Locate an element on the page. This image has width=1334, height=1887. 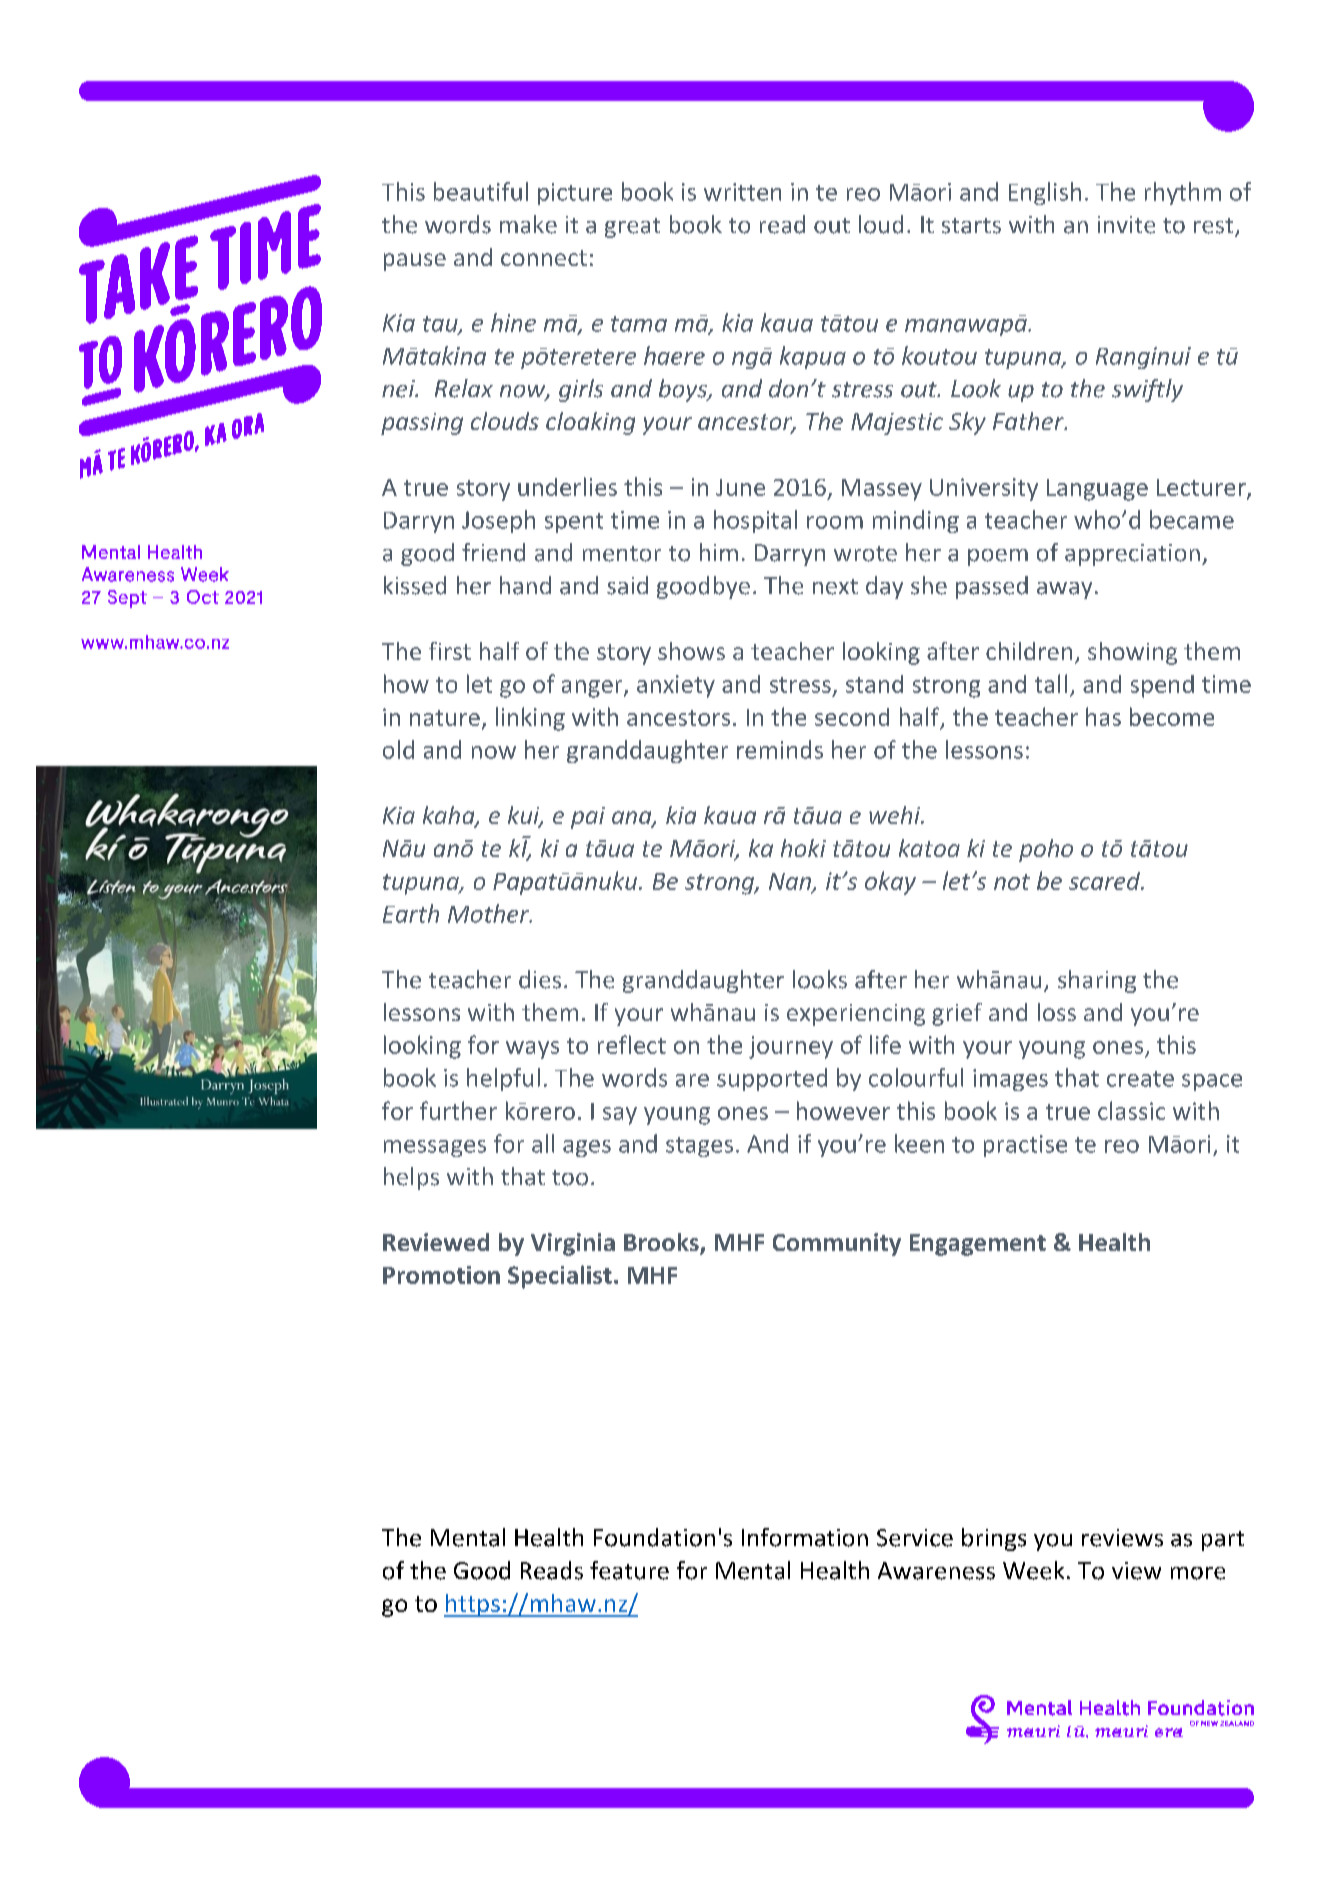
however is located at coordinates (843, 1110).
